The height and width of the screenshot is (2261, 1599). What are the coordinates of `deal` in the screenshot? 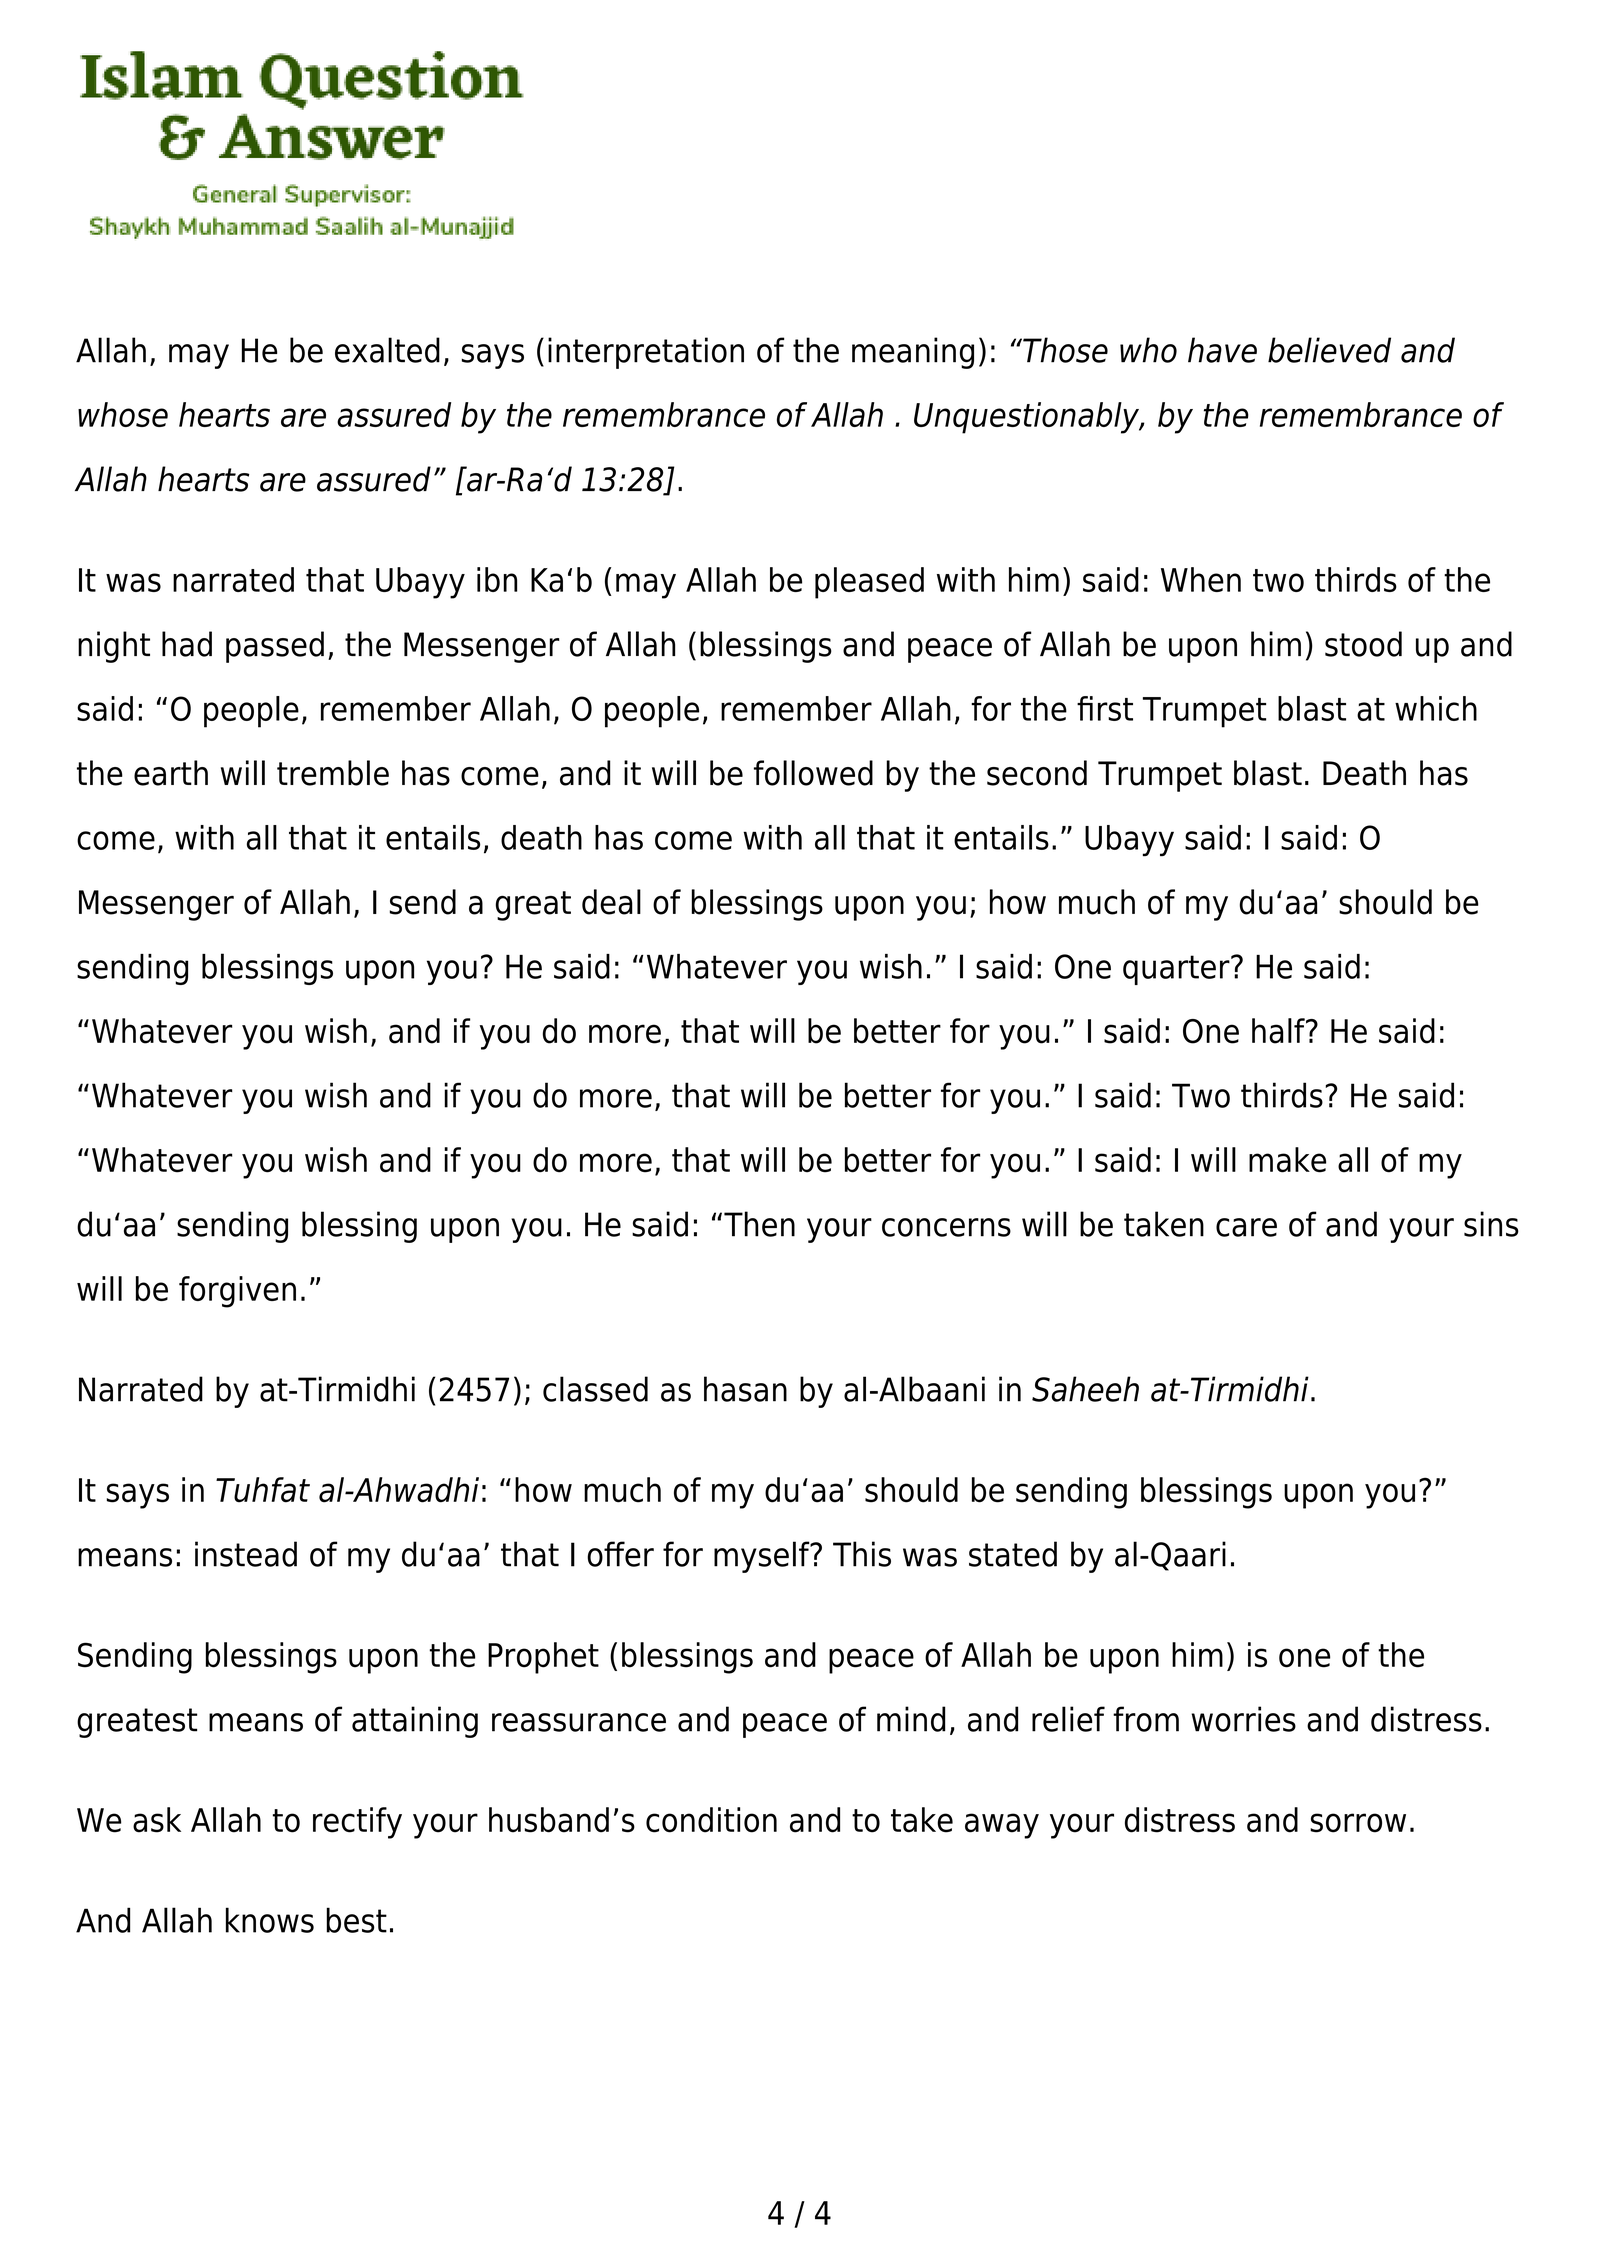 It's located at (611, 902).
